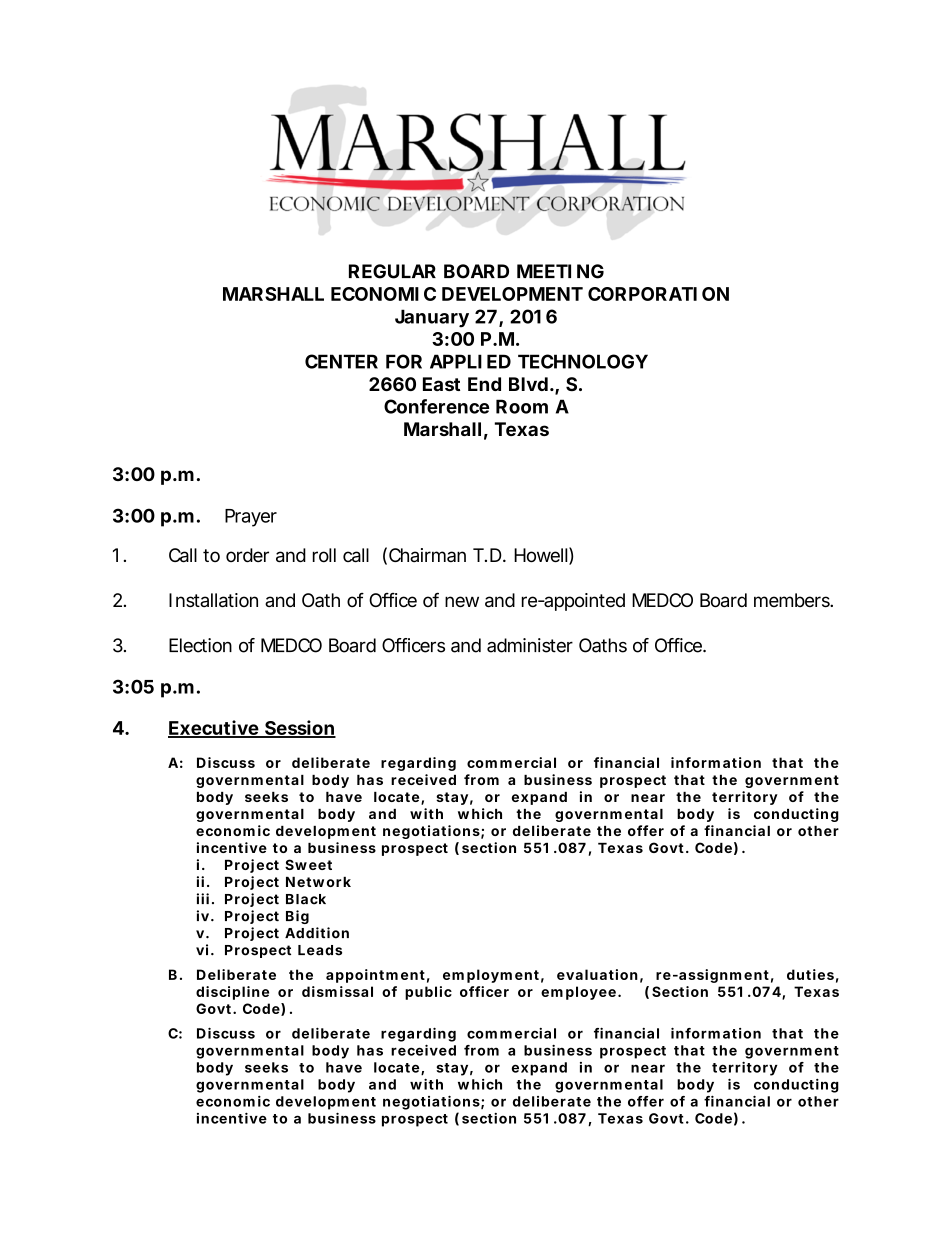 The image size is (952, 1233). What do you see at coordinates (432, 318) in the document?
I see `January` at bounding box center [432, 318].
